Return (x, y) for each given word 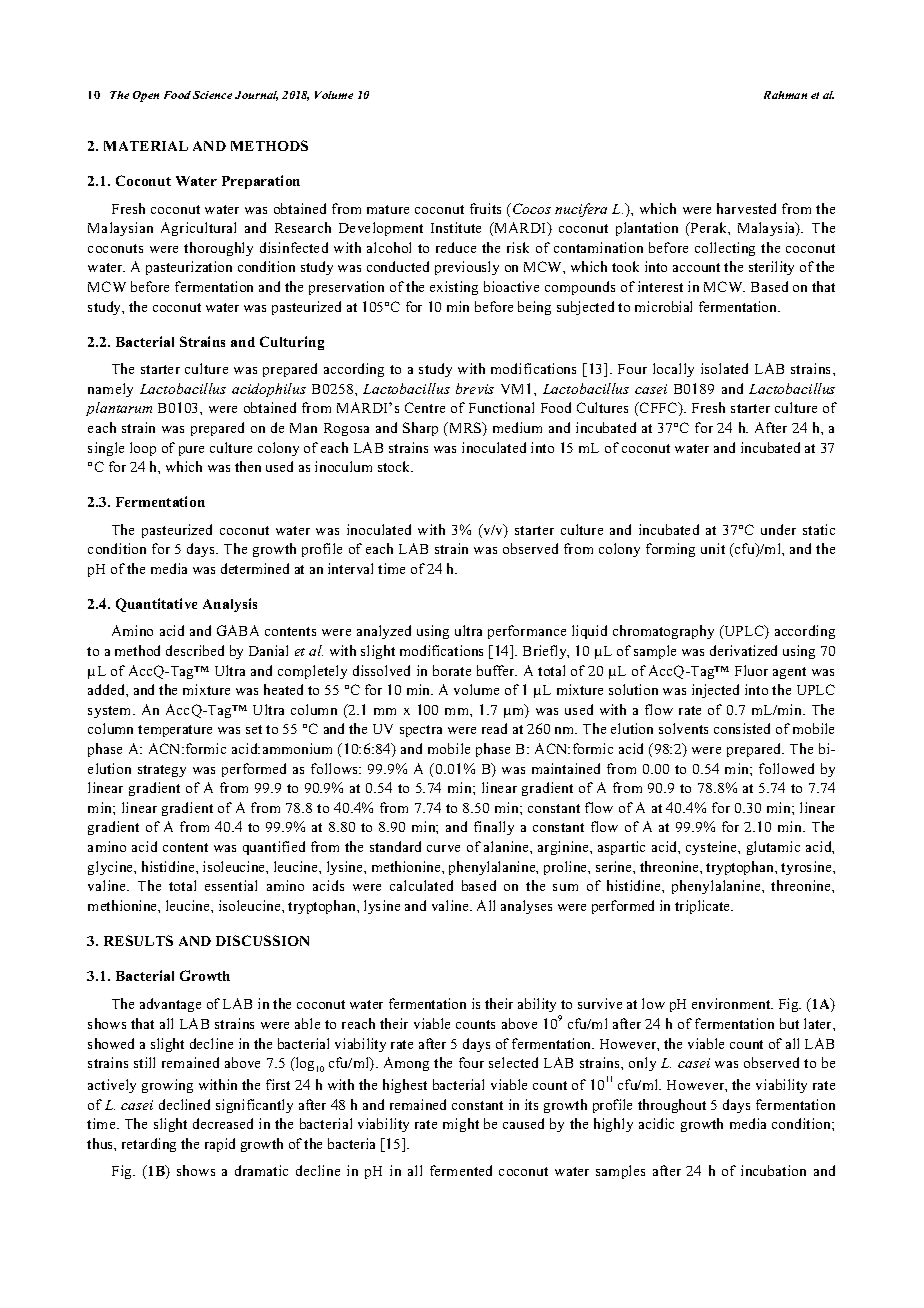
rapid (220, 1145)
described (195, 650)
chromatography (663, 632)
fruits (485, 208)
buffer (497, 670)
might (461, 1125)
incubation (773, 1170)
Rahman (785, 95)
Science (212, 95)
